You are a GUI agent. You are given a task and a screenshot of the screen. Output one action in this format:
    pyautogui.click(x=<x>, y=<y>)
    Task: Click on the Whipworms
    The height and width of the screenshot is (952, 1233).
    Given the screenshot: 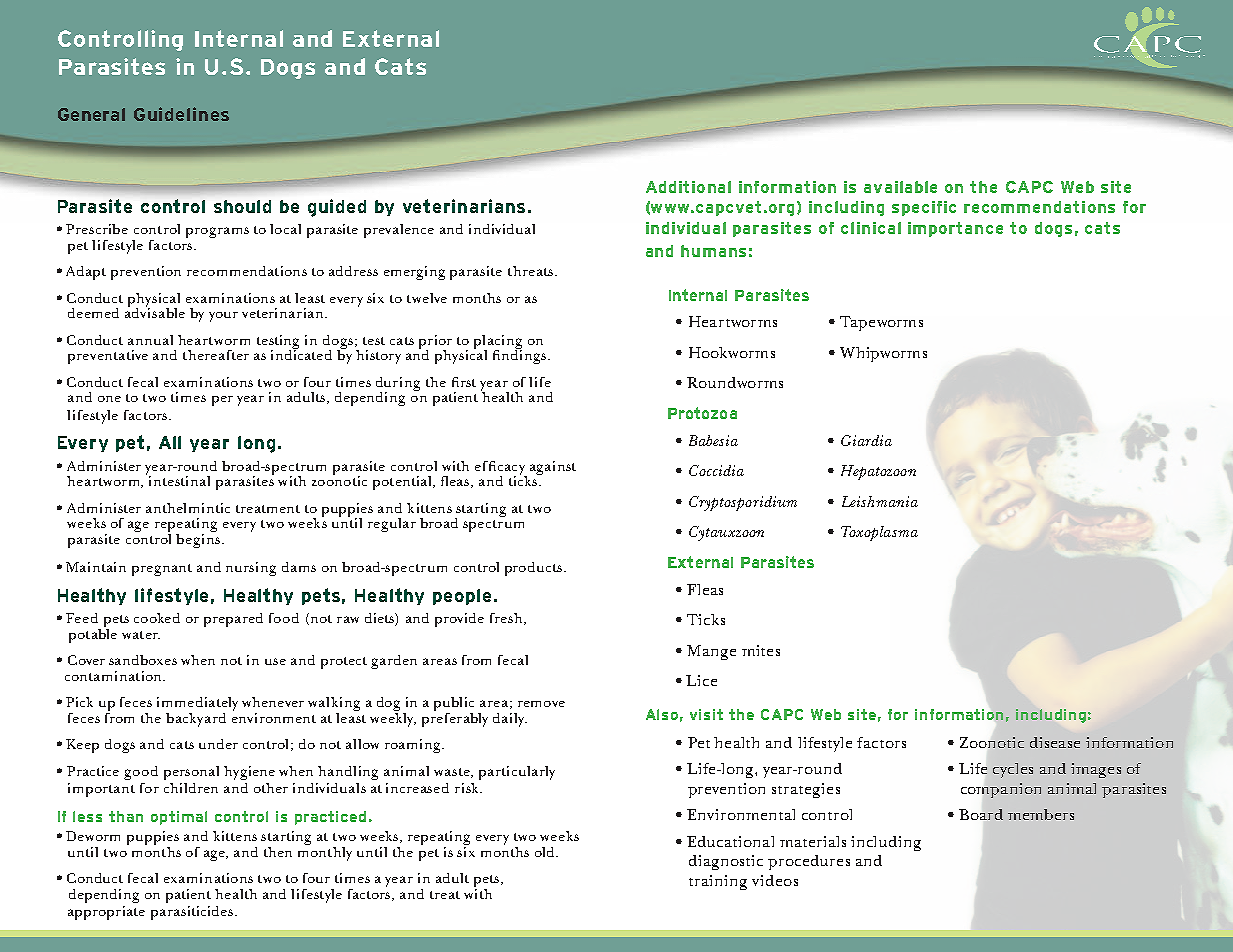 What is the action you would take?
    pyautogui.click(x=883, y=354)
